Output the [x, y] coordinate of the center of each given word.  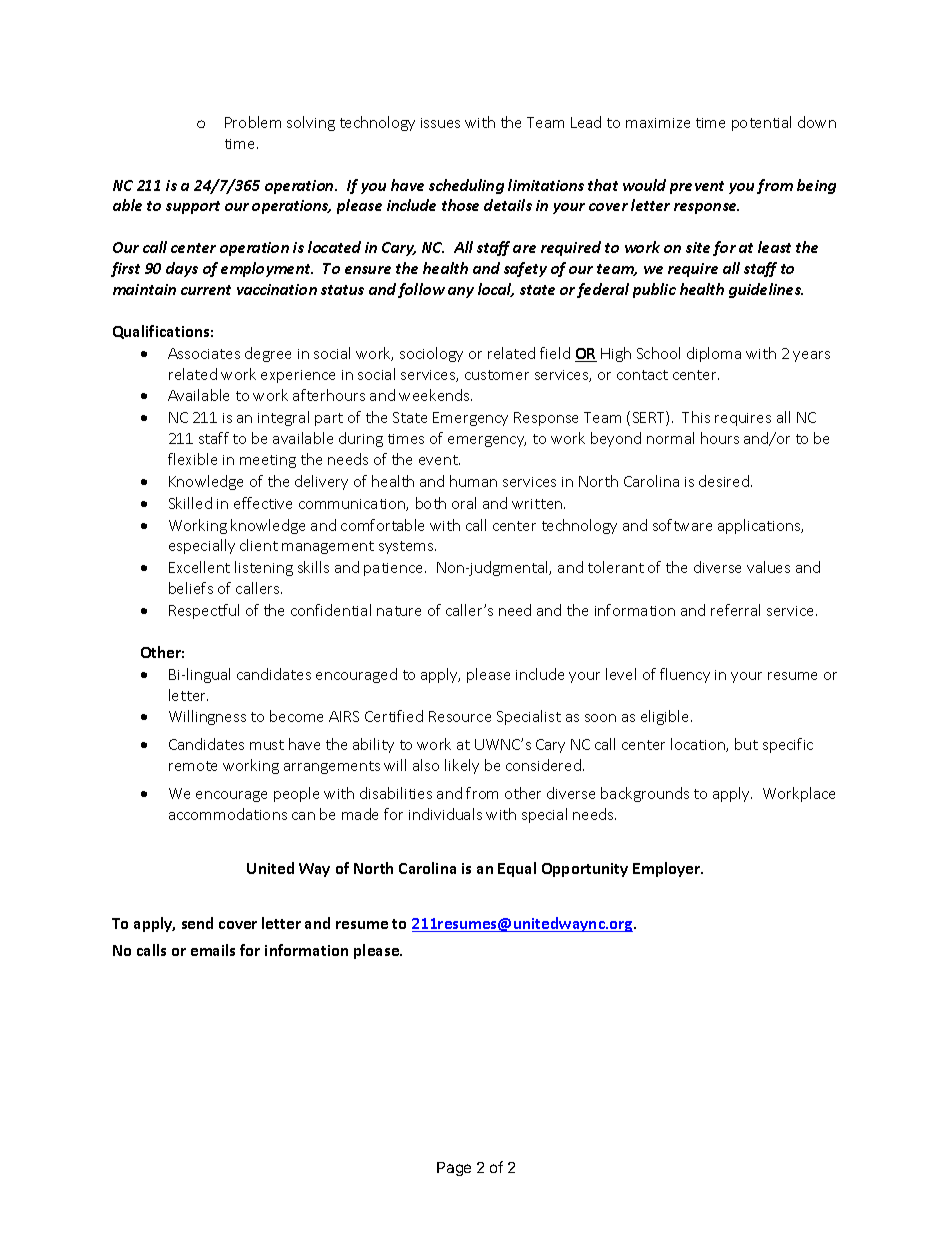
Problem [253, 122]
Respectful [204, 611]
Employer [668, 869]
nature [399, 611]
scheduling [466, 186]
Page [454, 1169]
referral [735, 610]
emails [213, 950]
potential [761, 123]
